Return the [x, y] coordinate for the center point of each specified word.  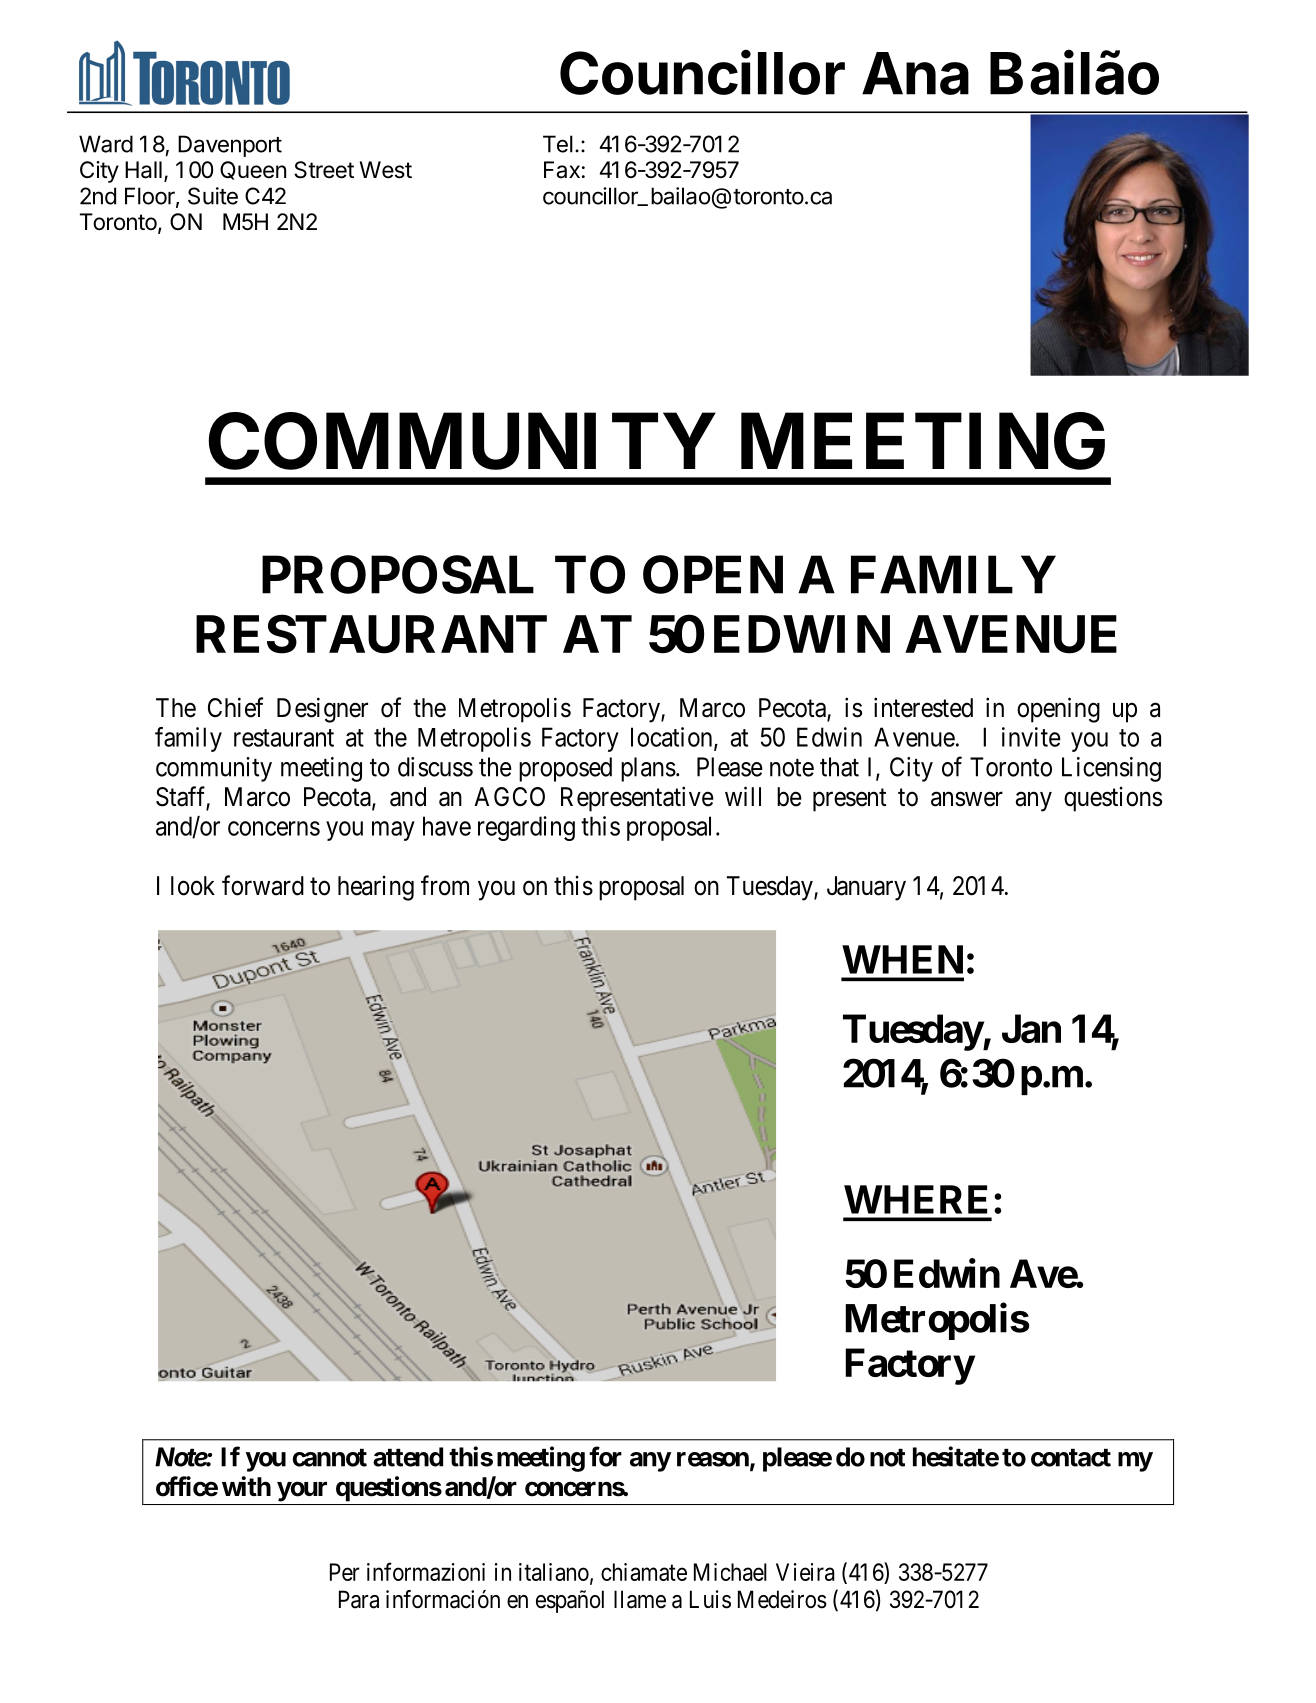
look [193, 886]
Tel [558, 144]
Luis [710, 1599]
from [445, 885]
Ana [915, 73]
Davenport [230, 146]
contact [1071, 1458]
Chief [235, 707]
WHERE [915, 1199]
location [673, 738]
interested [923, 707]
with [246, 1486]
